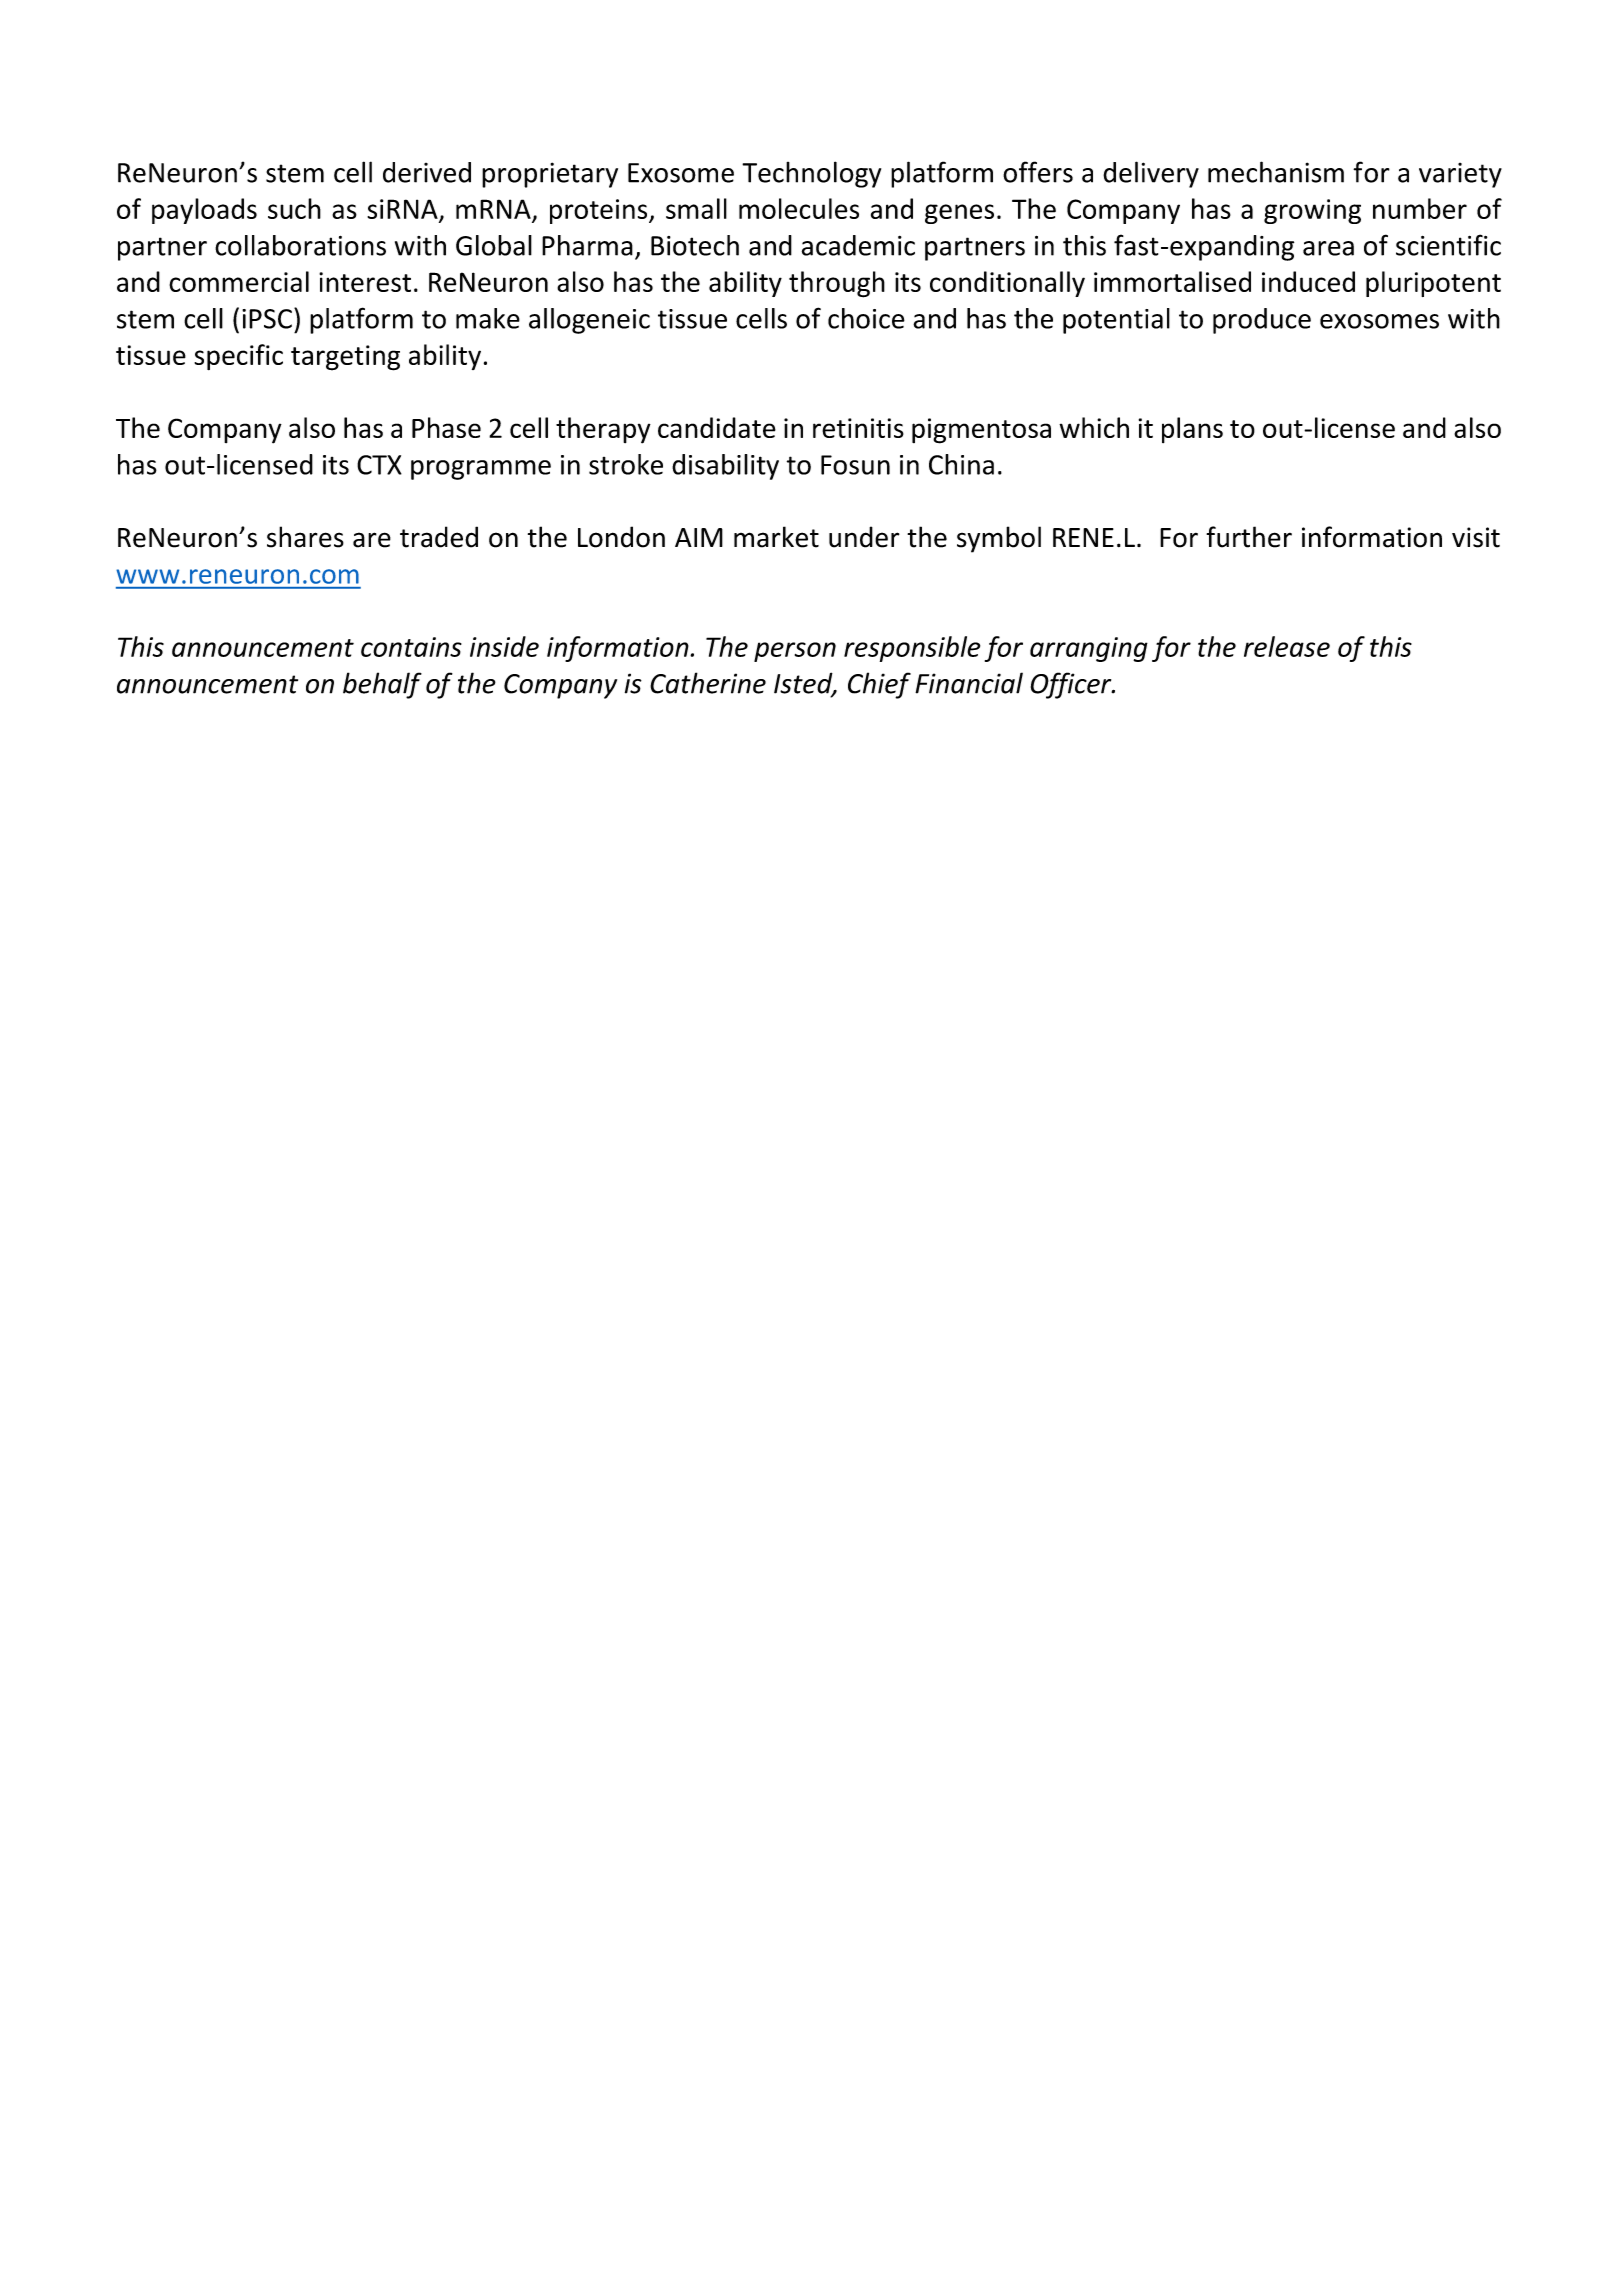  What do you see at coordinates (811, 174) in the screenshot?
I see `Technology` at bounding box center [811, 174].
